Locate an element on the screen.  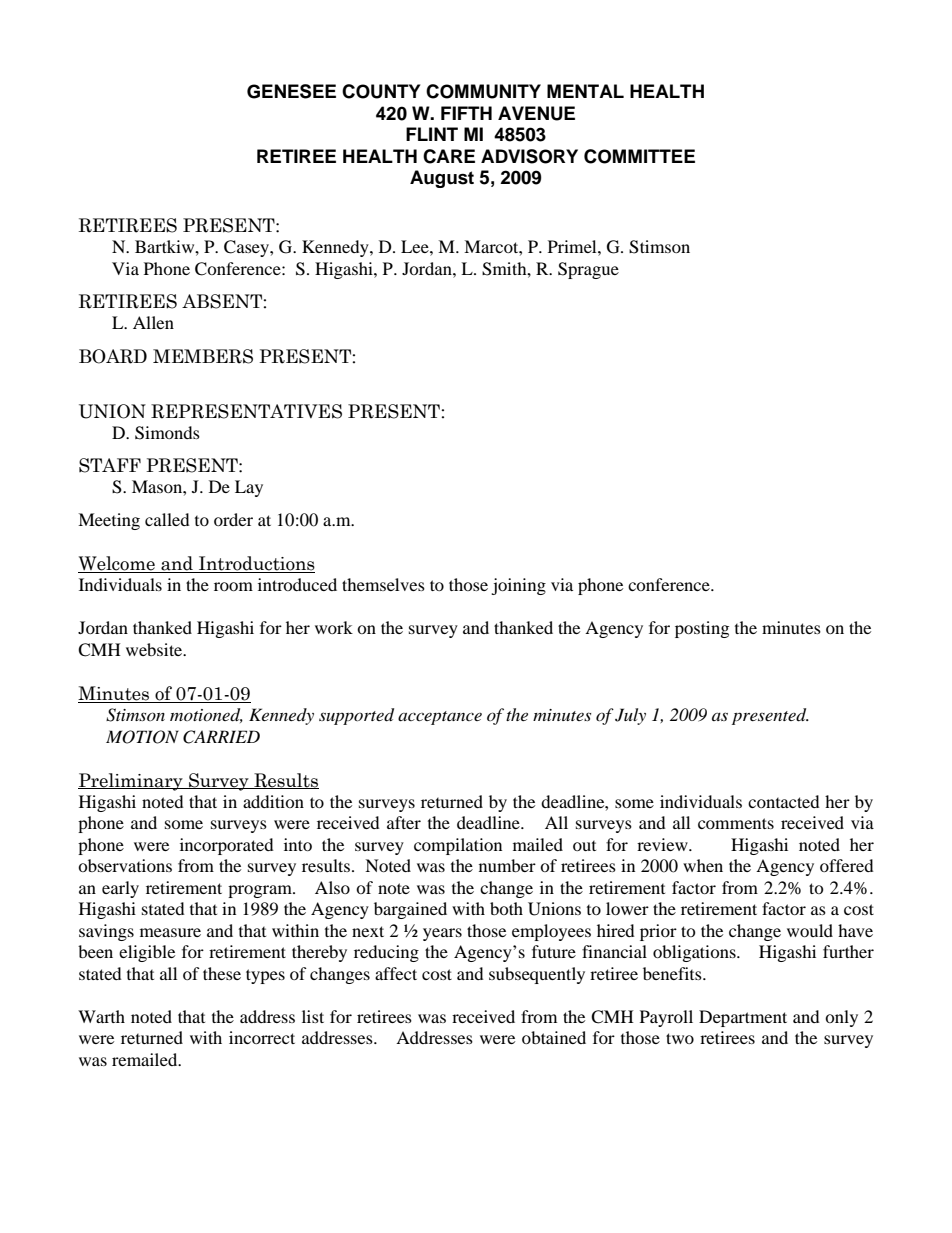
MEMBERS is located at coordinates (203, 356).
